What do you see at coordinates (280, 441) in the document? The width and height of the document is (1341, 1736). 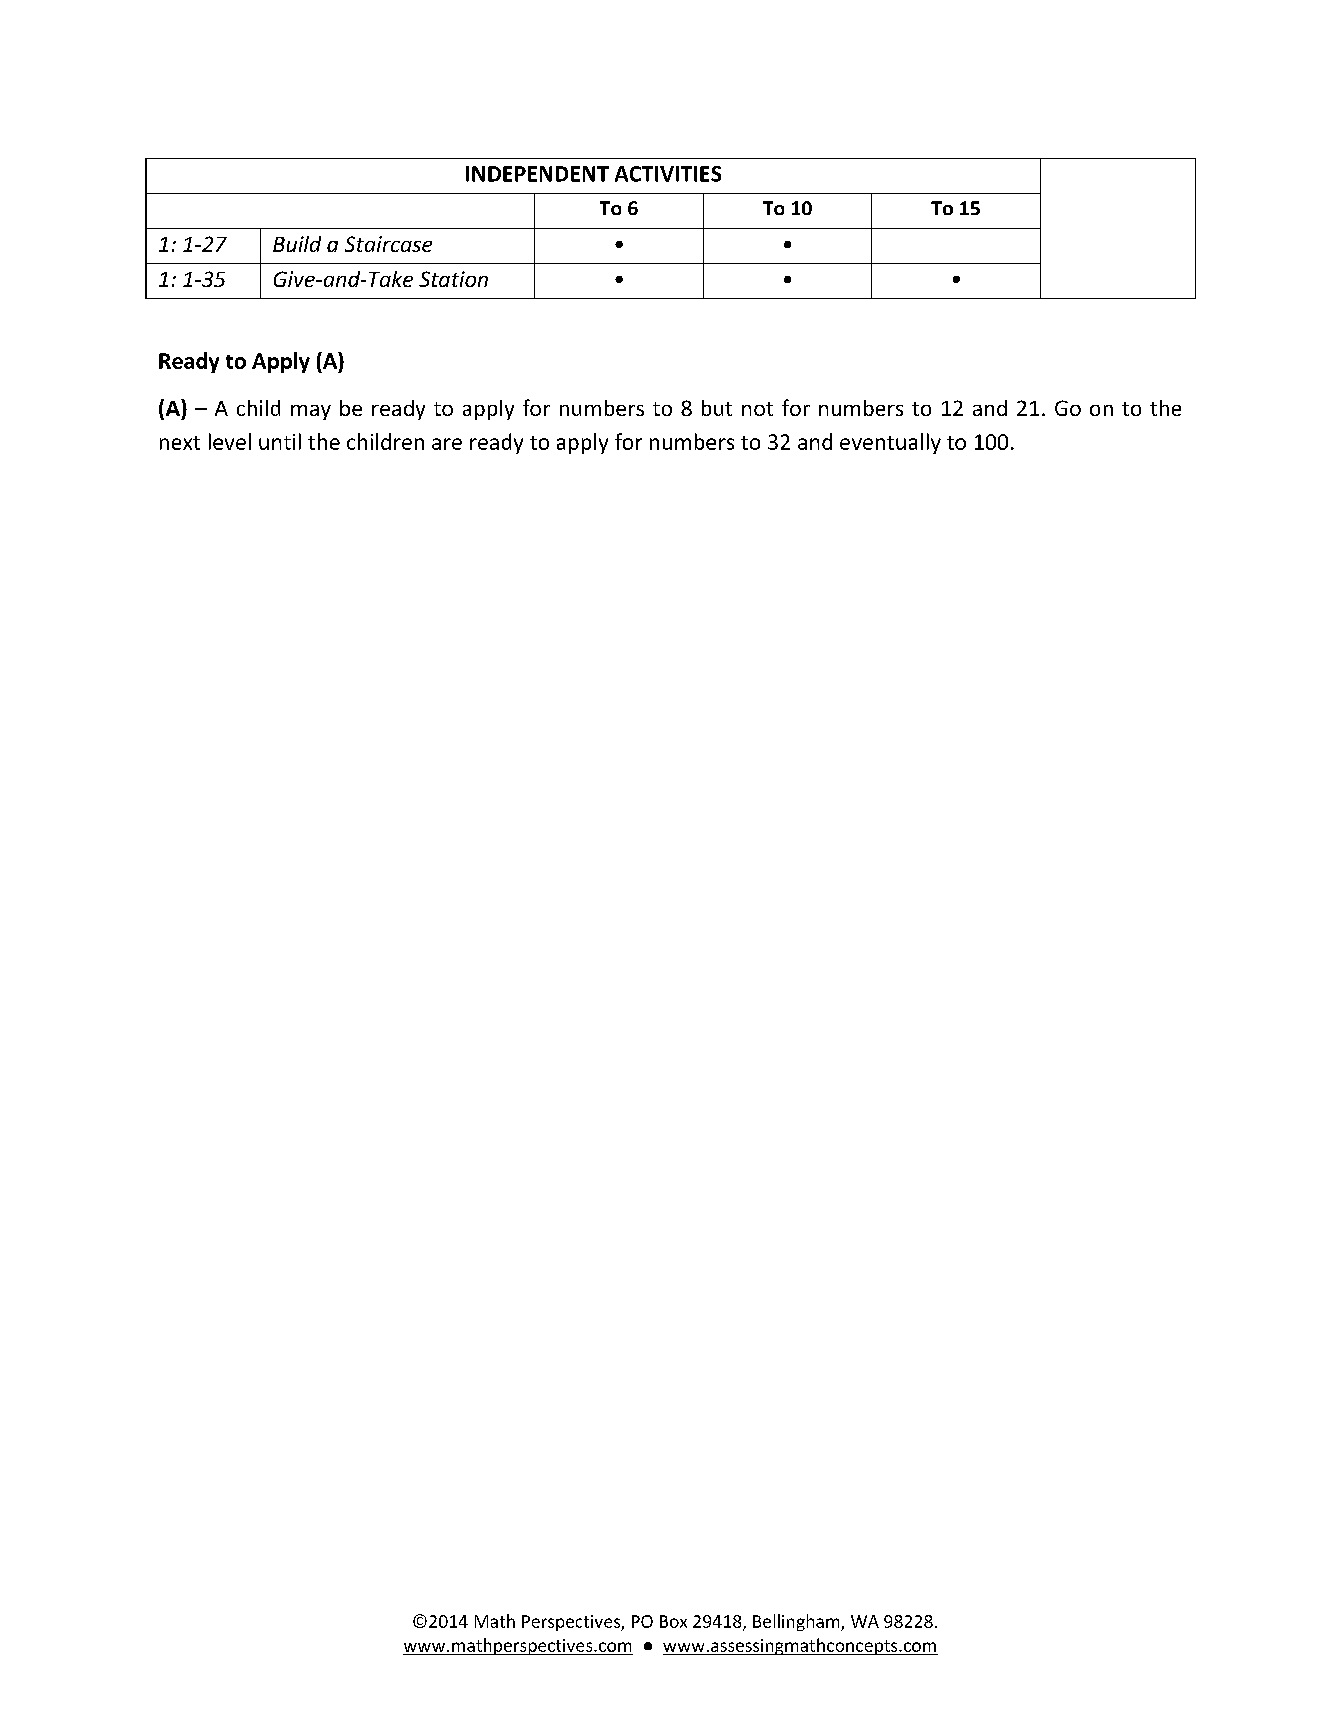 I see `until` at bounding box center [280, 441].
